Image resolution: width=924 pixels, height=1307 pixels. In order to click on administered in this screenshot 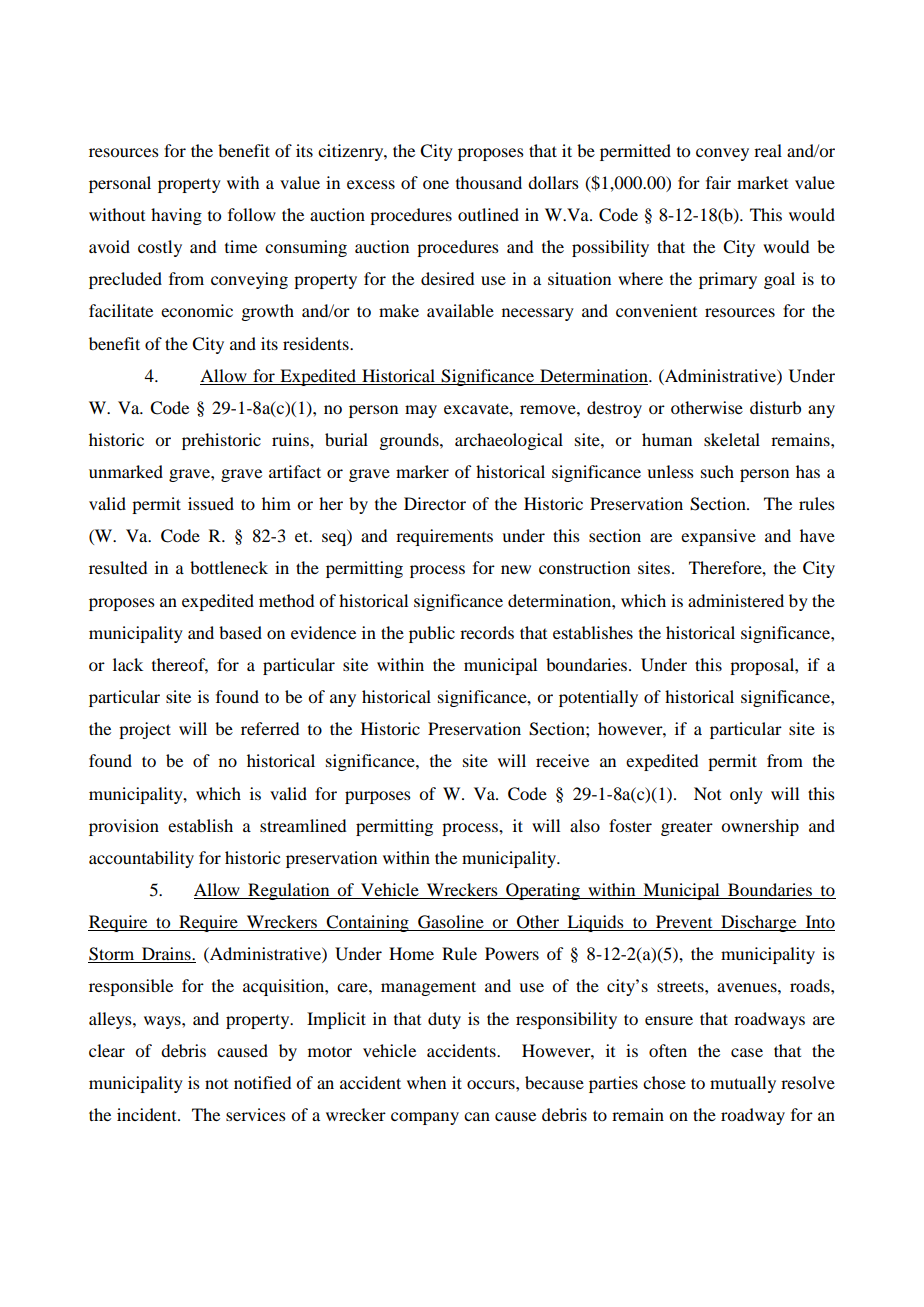, I will do `click(736, 600)`.
